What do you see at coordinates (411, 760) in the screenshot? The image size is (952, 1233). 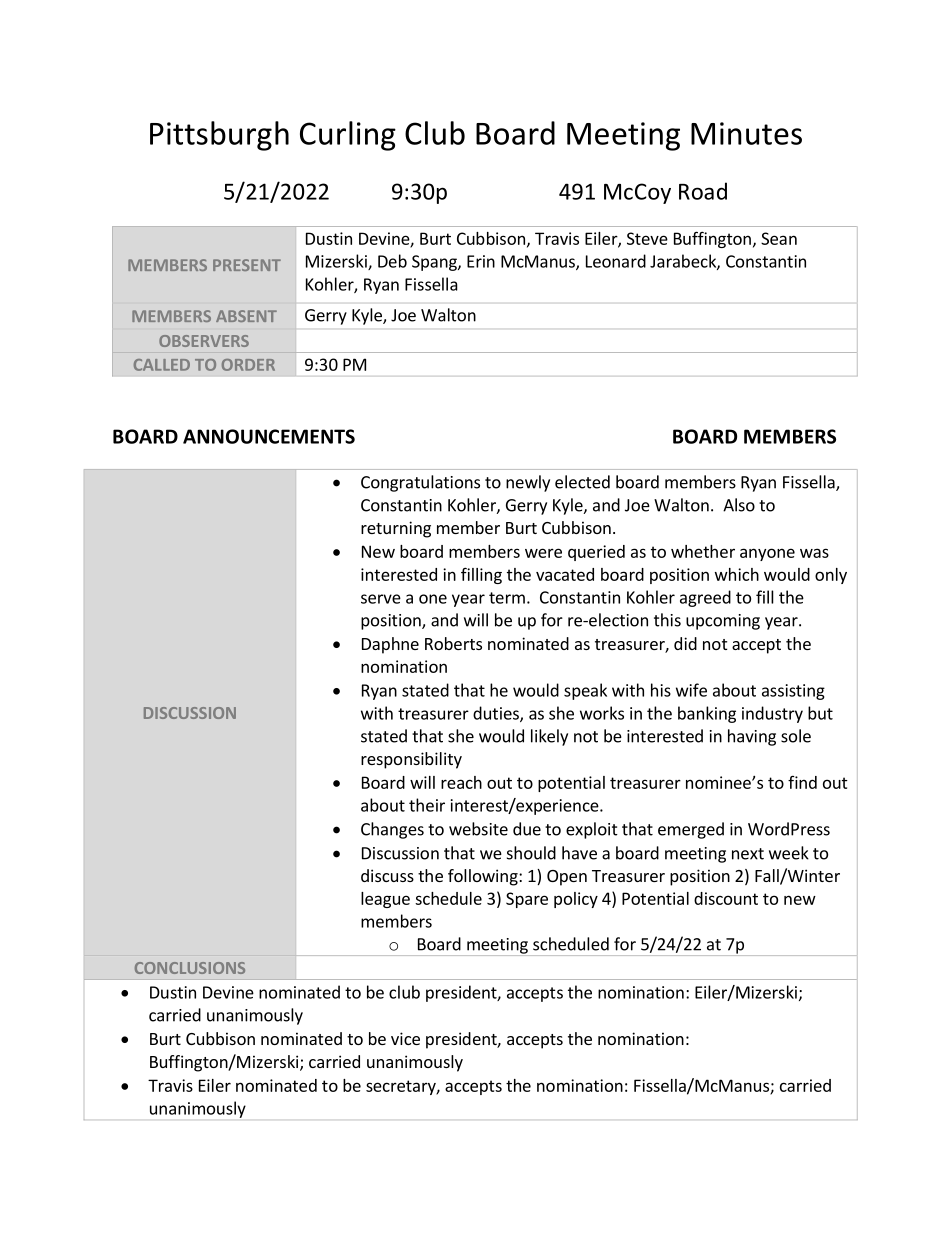 I see `responsibility` at bounding box center [411, 760].
